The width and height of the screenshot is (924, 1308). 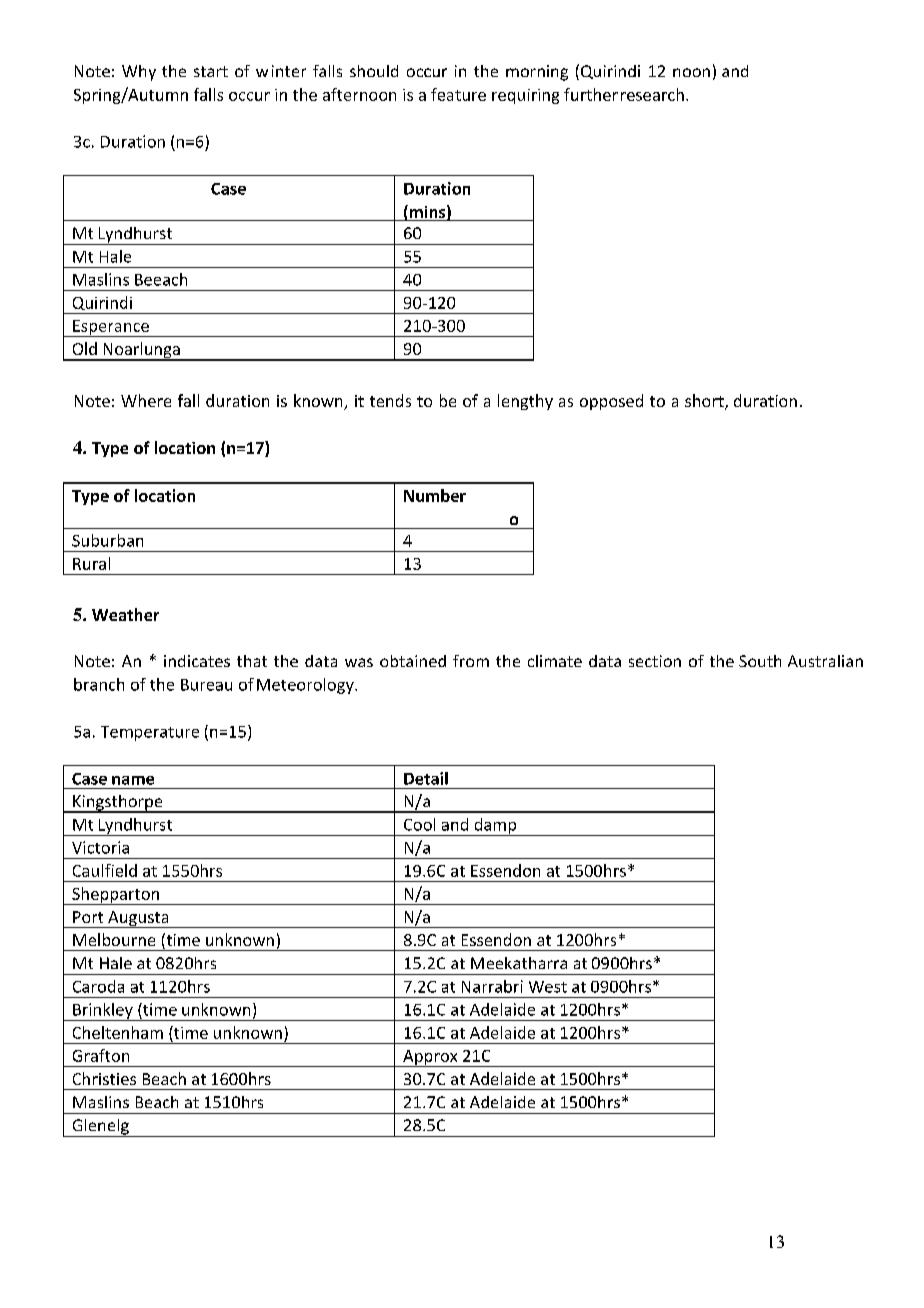 I want to click on Number, so click(x=435, y=495).
